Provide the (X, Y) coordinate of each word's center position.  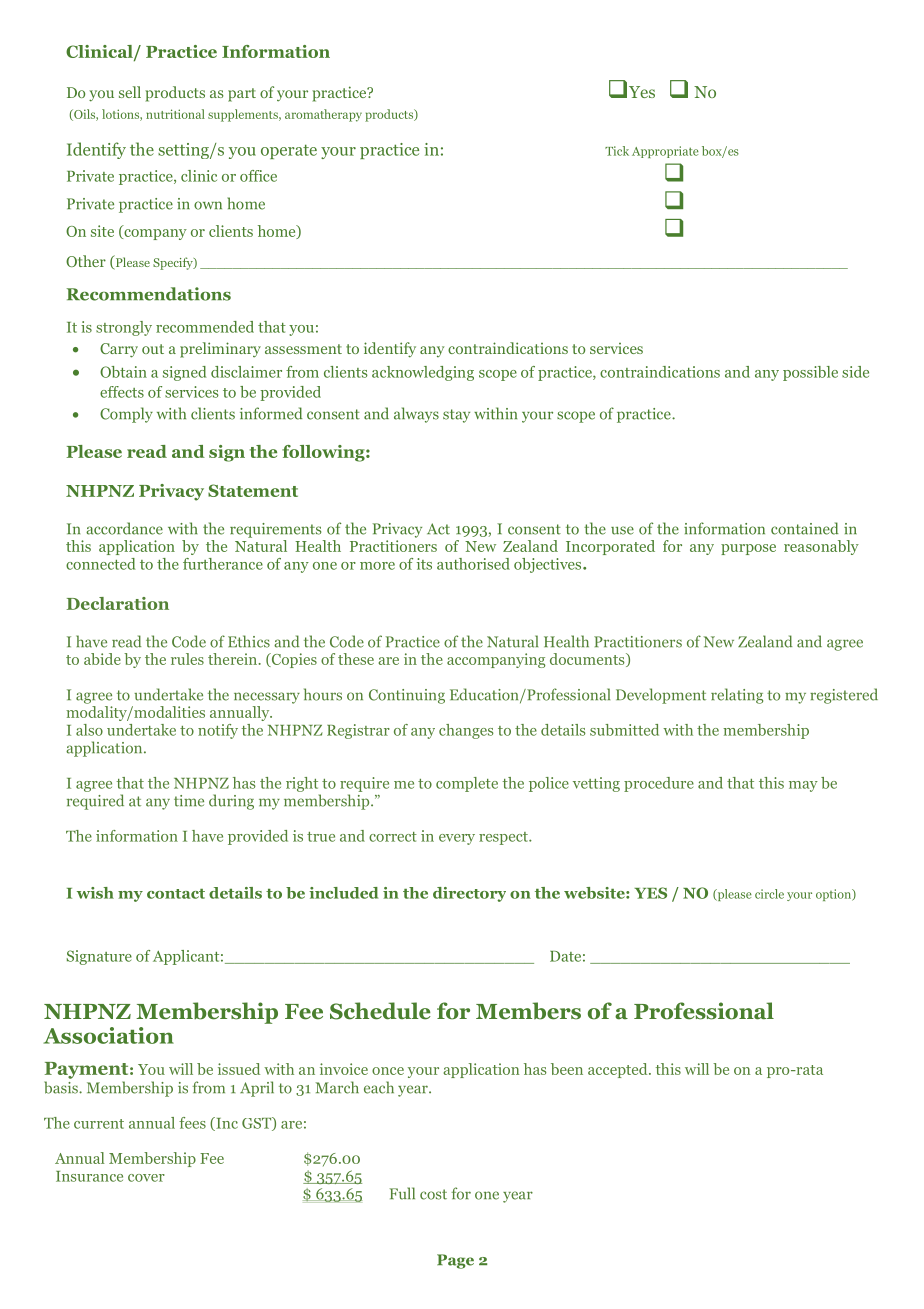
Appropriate (665, 152)
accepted (619, 1070)
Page (455, 1261)
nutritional (175, 114)
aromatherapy (323, 115)
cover (146, 1178)
